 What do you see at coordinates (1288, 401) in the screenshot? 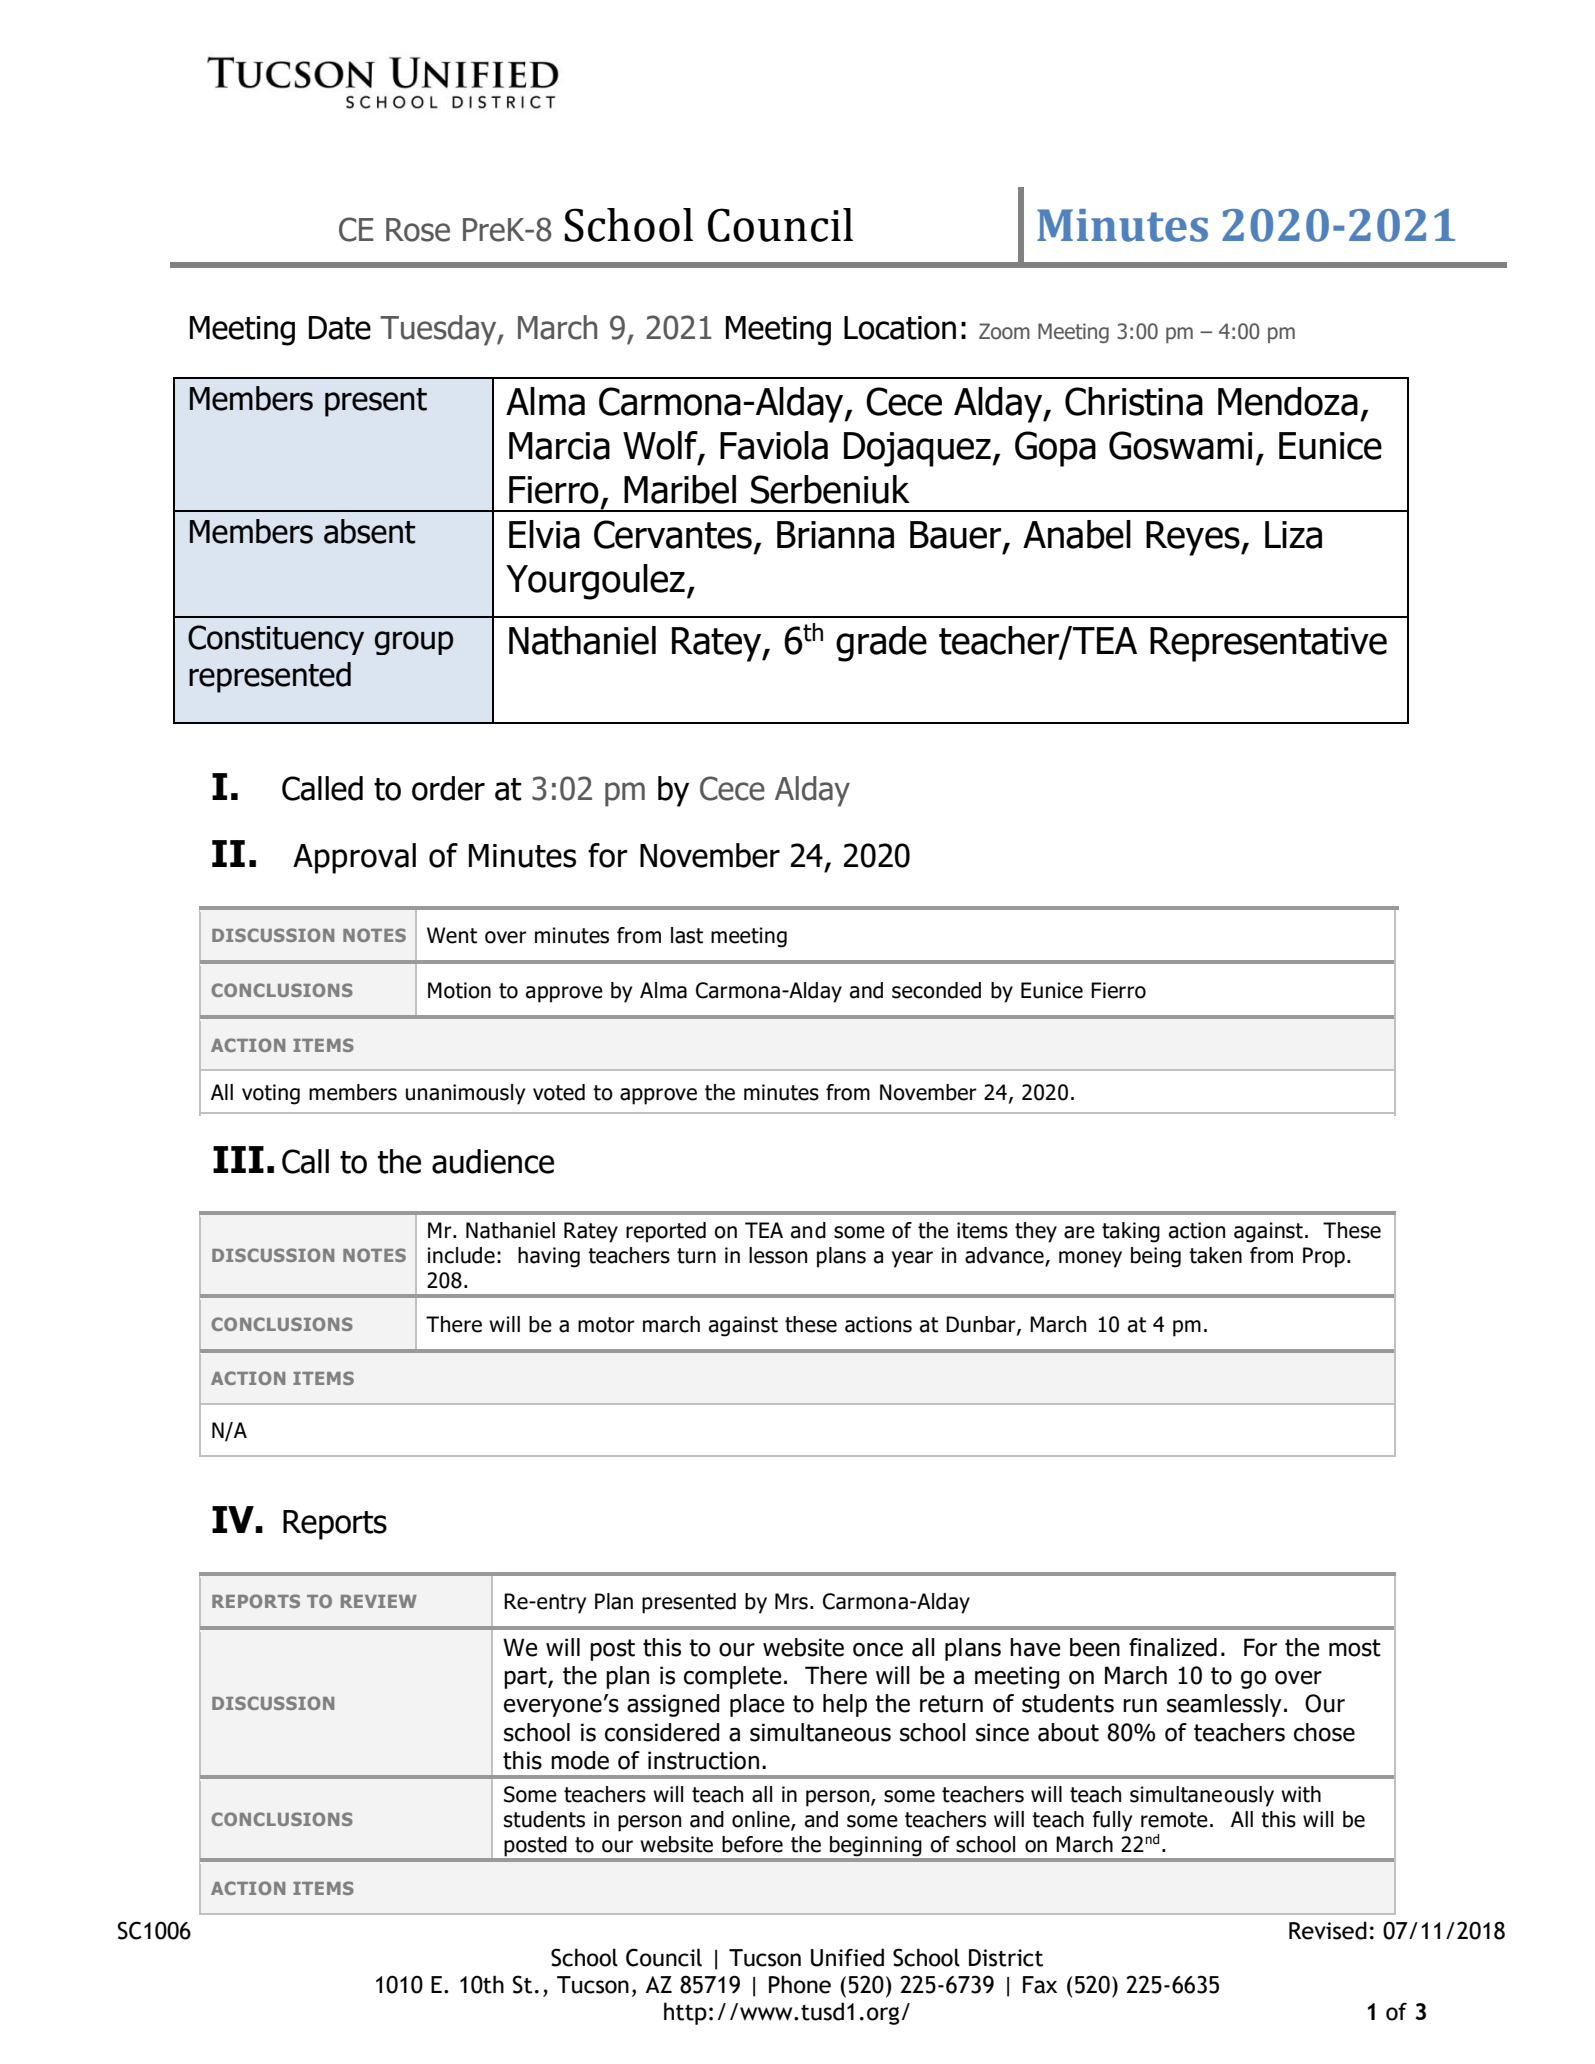
I see `Mendoza` at bounding box center [1288, 401].
